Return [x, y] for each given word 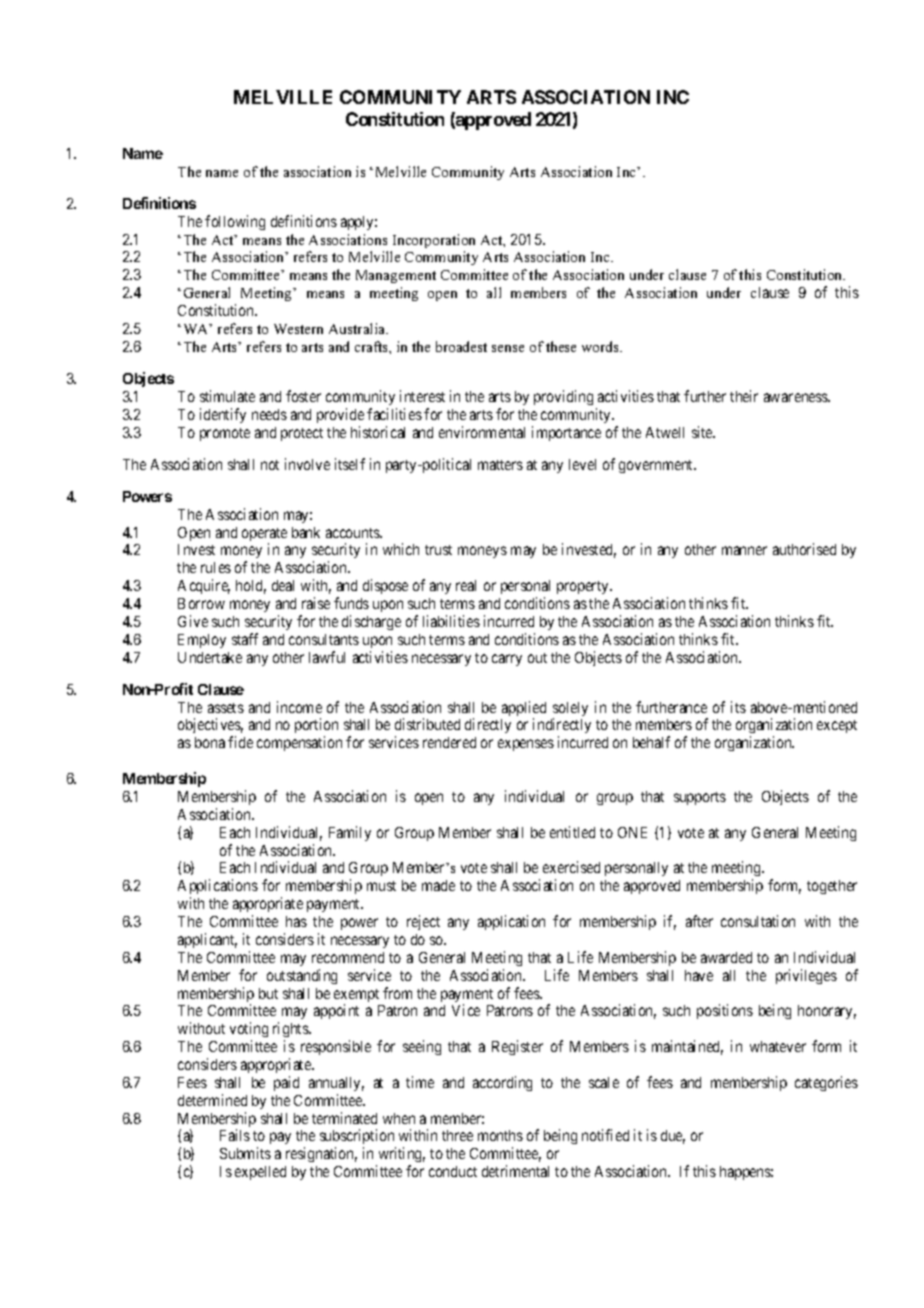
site [703, 432]
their [744, 396]
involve [307, 464]
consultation [758, 921]
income [299, 707]
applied [524, 710]
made [438, 885]
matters [500, 465]
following [235, 222]
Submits [245, 1153]
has [296, 921]
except [837, 726]
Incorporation [434, 241]
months [500, 1135]
